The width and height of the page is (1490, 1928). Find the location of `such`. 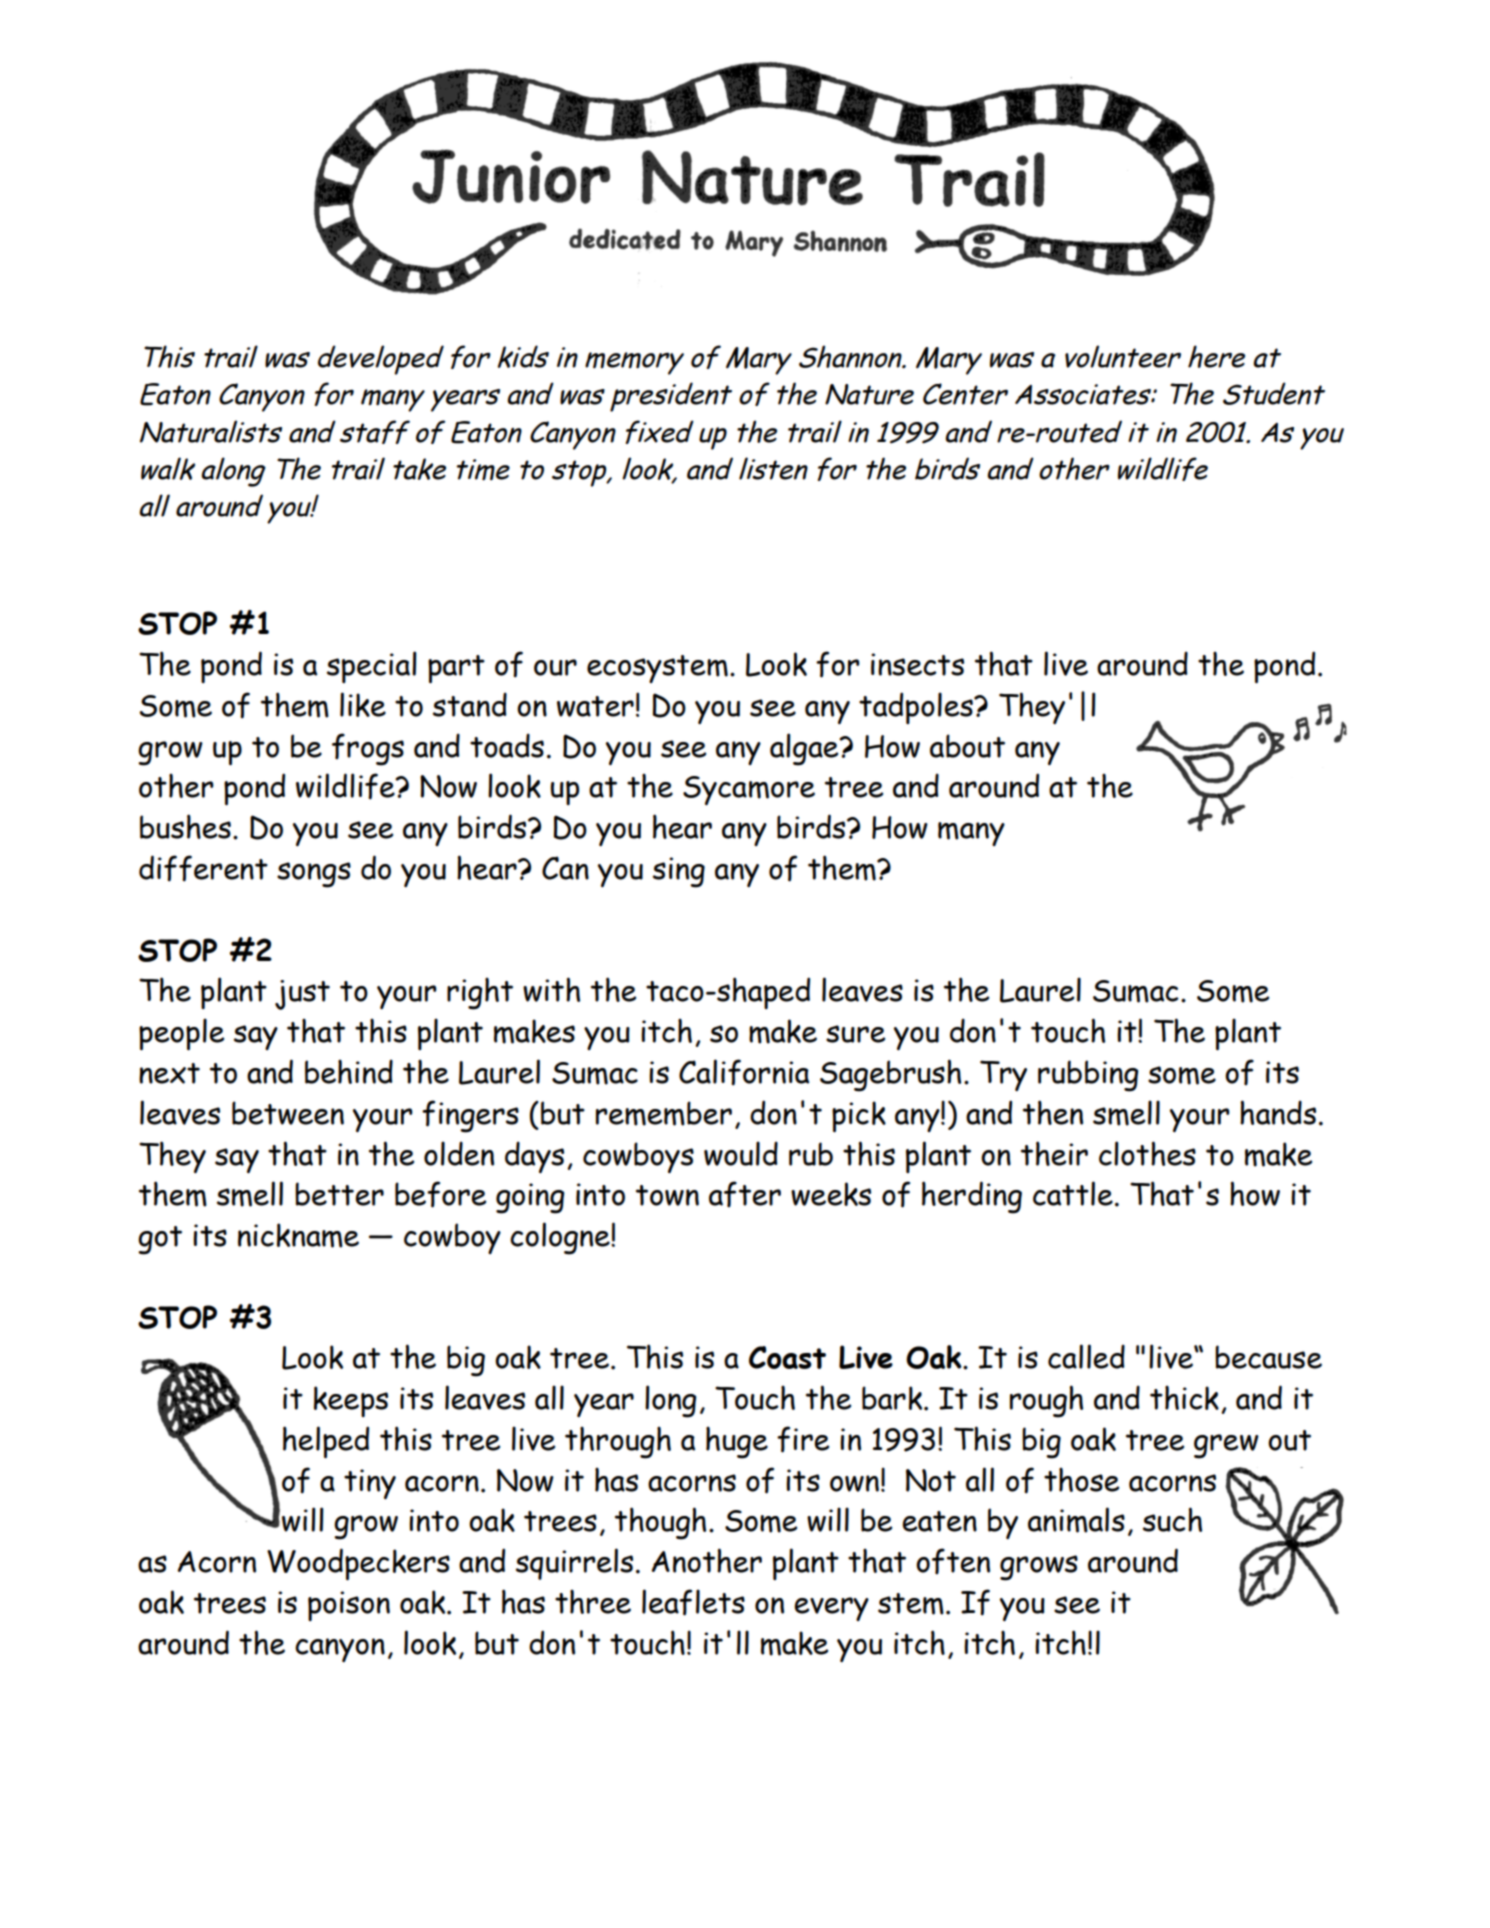

such is located at coordinates (1172, 1519).
